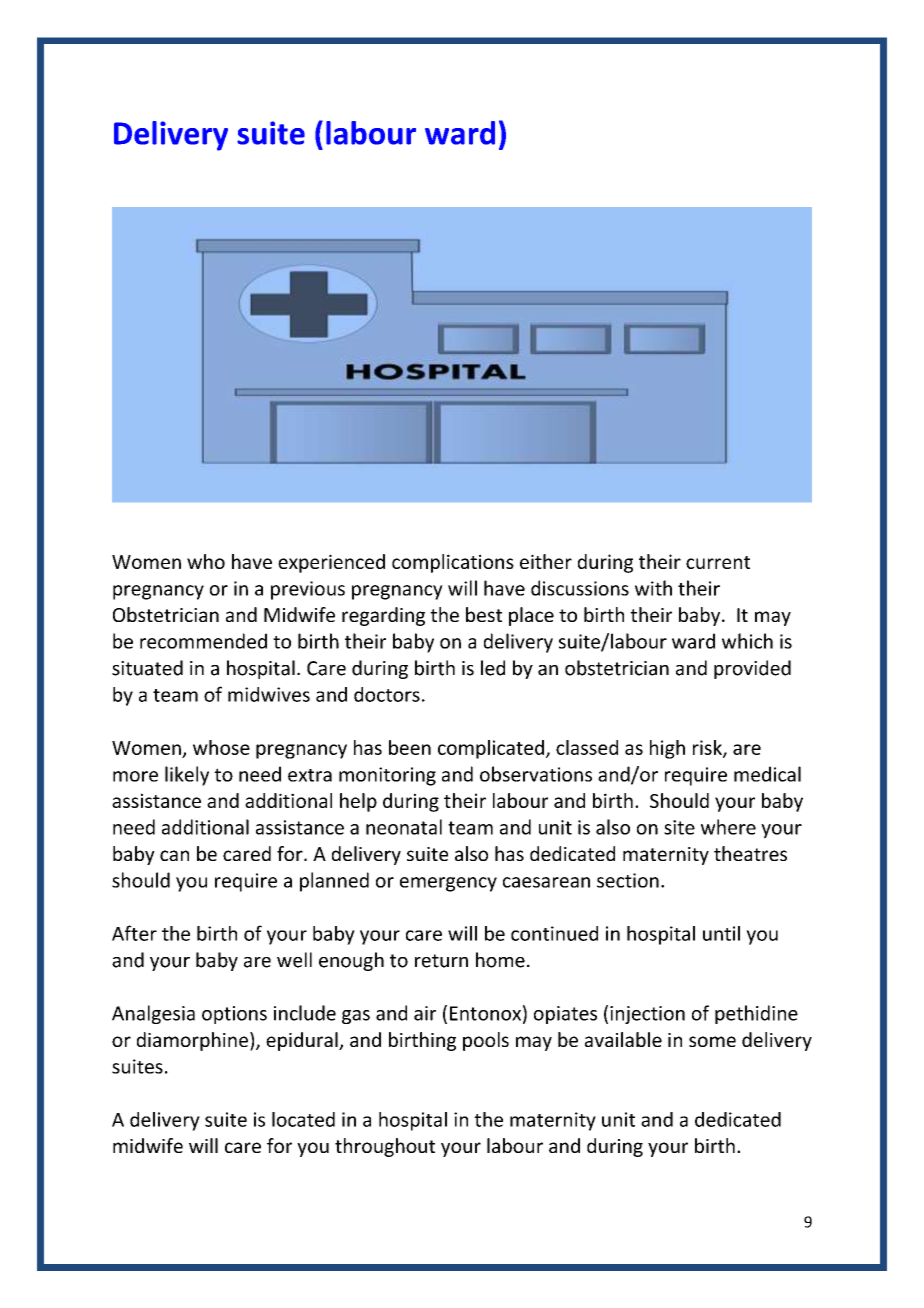 This document has width=924, height=1308. I want to click on After, so click(134, 933).
